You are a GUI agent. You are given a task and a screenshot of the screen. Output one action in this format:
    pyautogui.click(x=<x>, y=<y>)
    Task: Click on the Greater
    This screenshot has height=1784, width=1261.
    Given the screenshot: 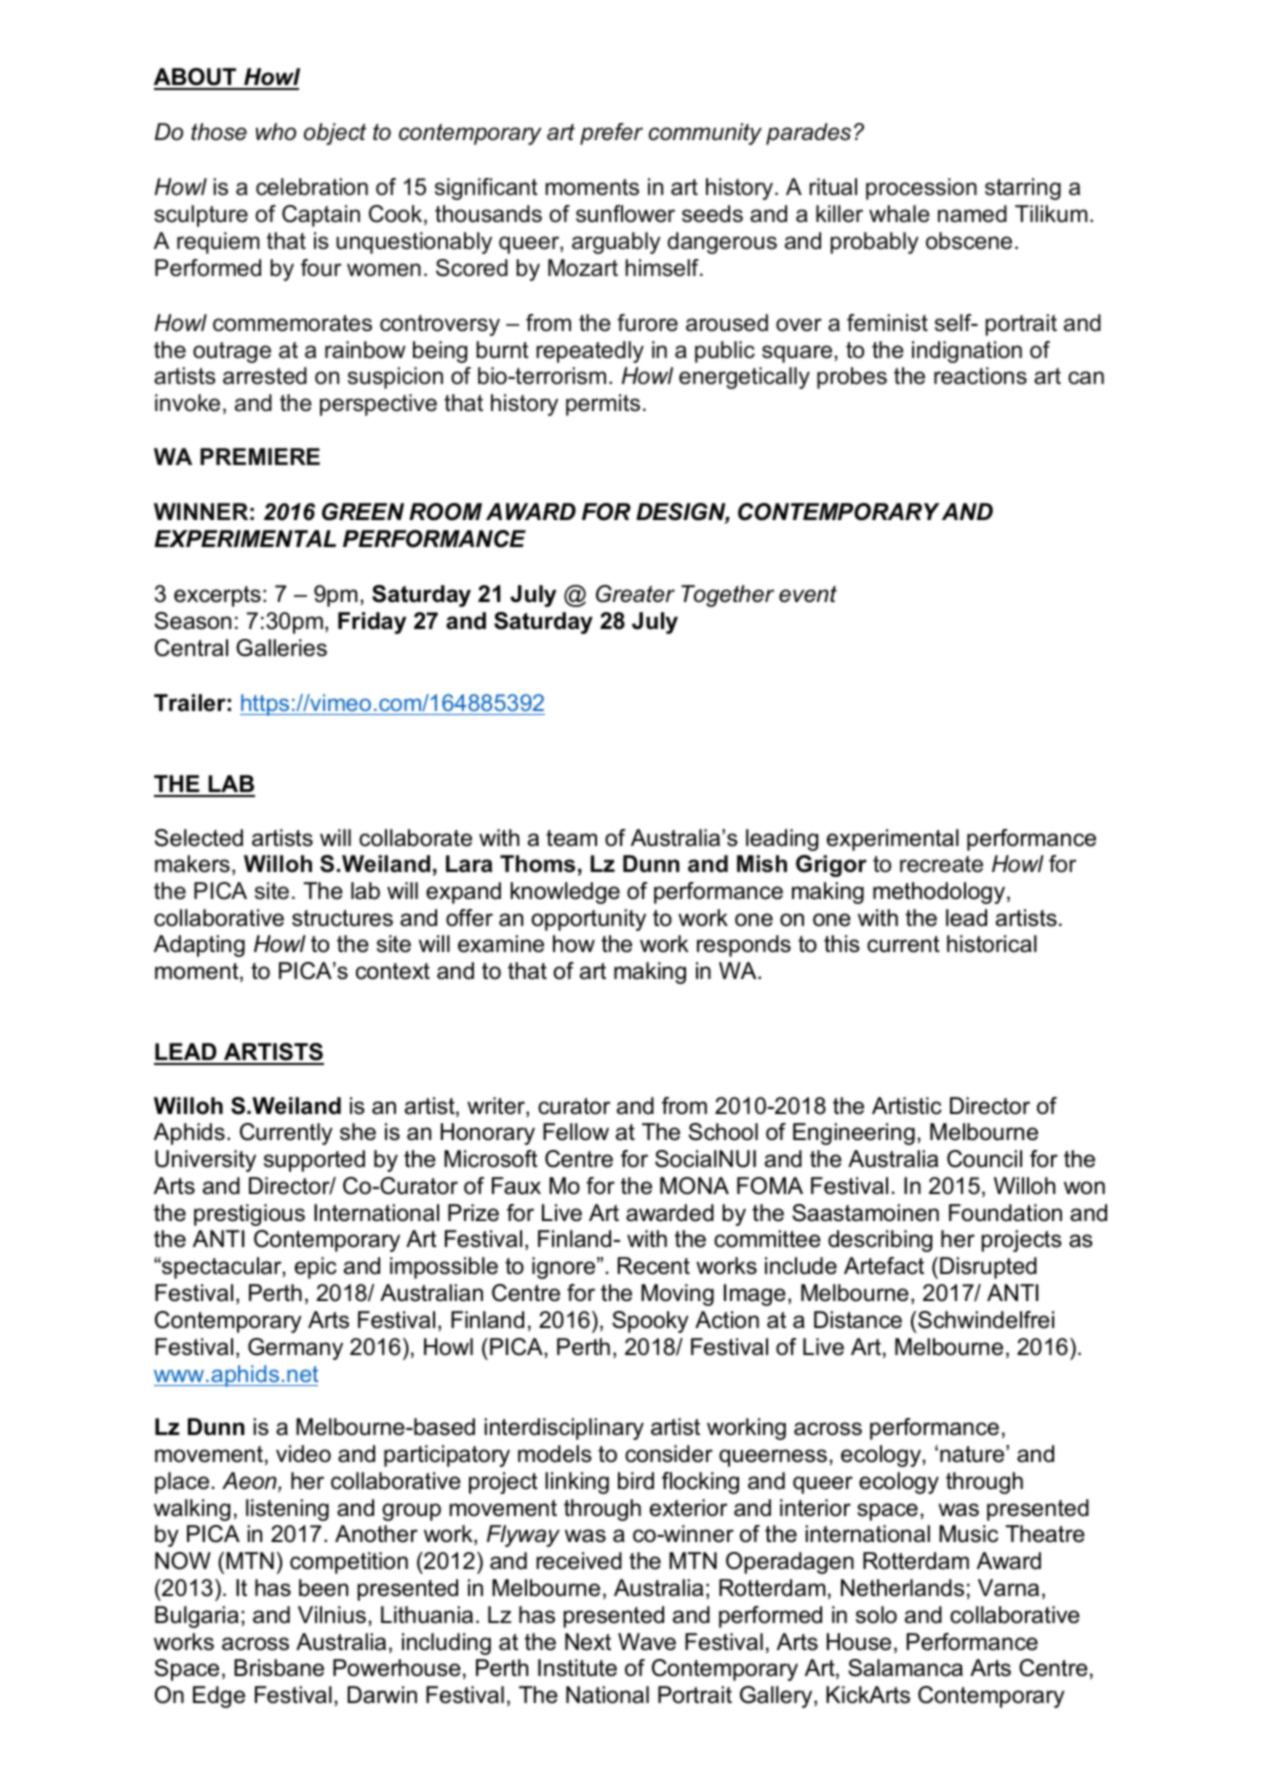 What is the action you would take?
    pyautogui.click(x=635, y=594)
